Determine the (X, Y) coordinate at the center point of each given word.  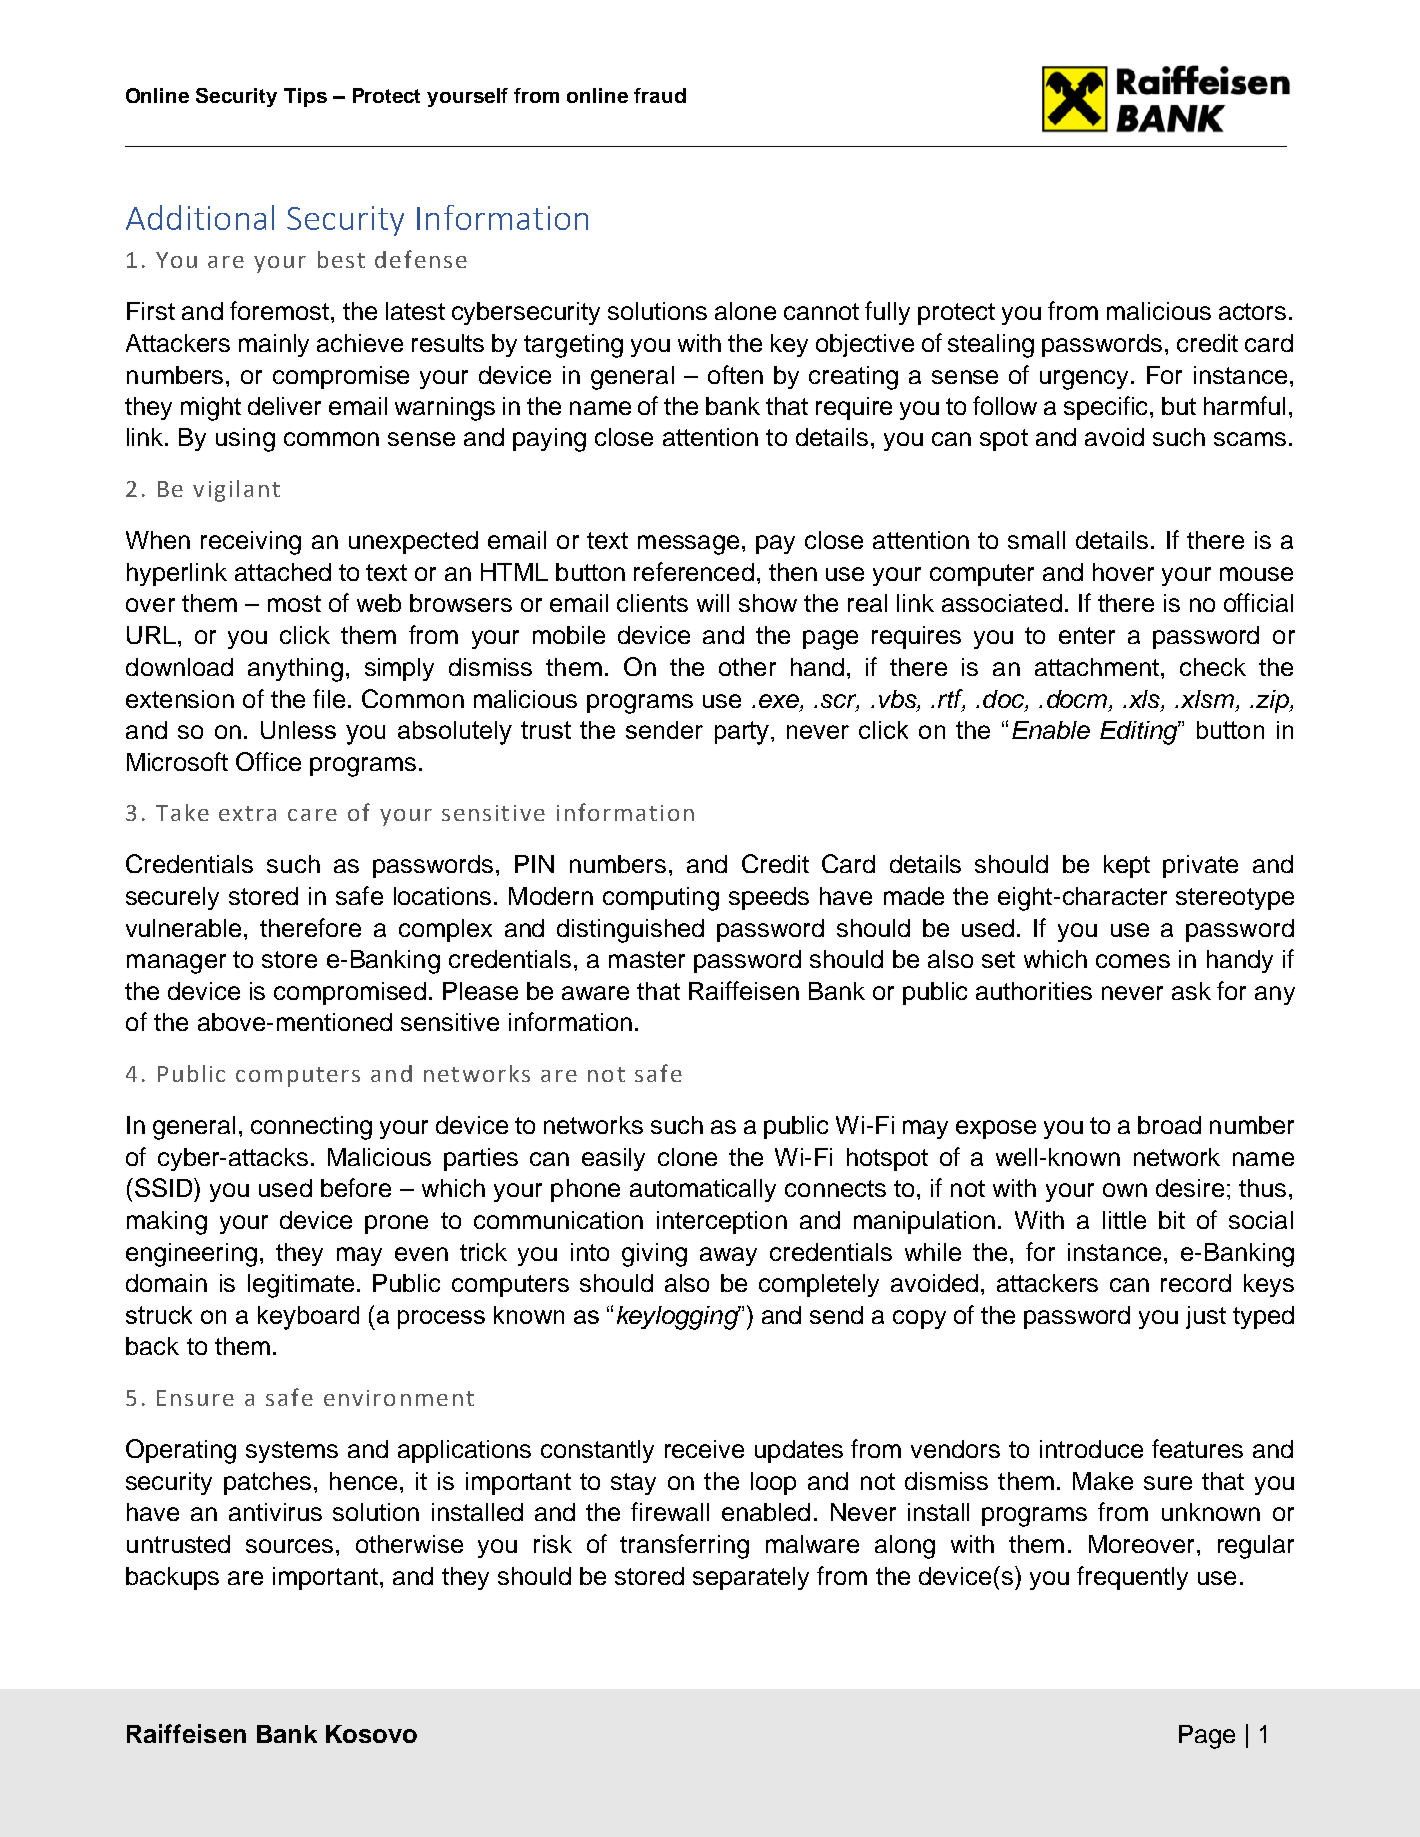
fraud (660, 95)
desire (1190, 1188)
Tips (305, 97)
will (713, 603)
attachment (1098, 667)
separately (751, 1578)
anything (295, 670)
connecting (311, 1128)
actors (1252, 311)
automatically (703, 1190)
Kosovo (371, 1734)
